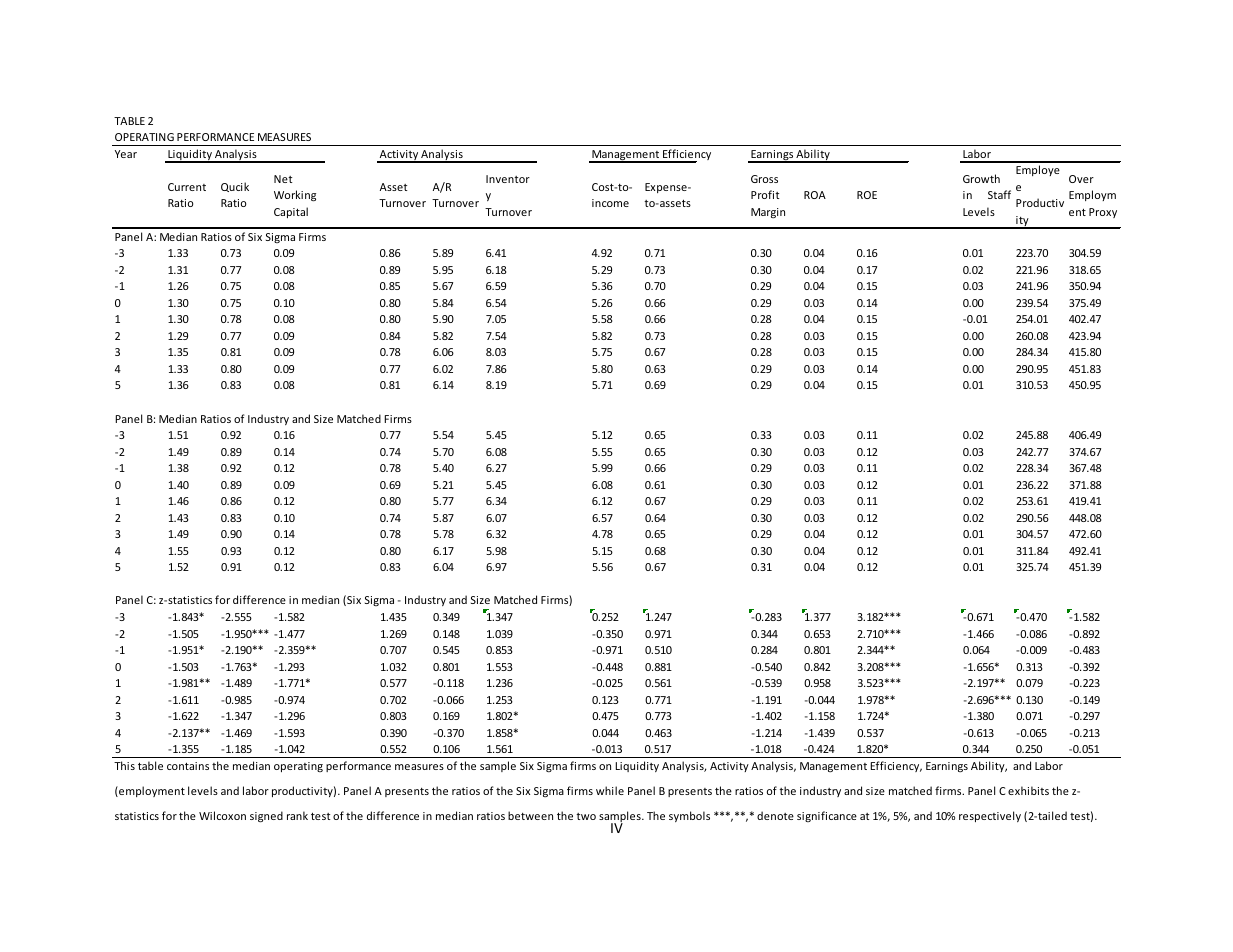  Describe the element at coordinates (981, 178) in the document. I see `Growth` at that location.
